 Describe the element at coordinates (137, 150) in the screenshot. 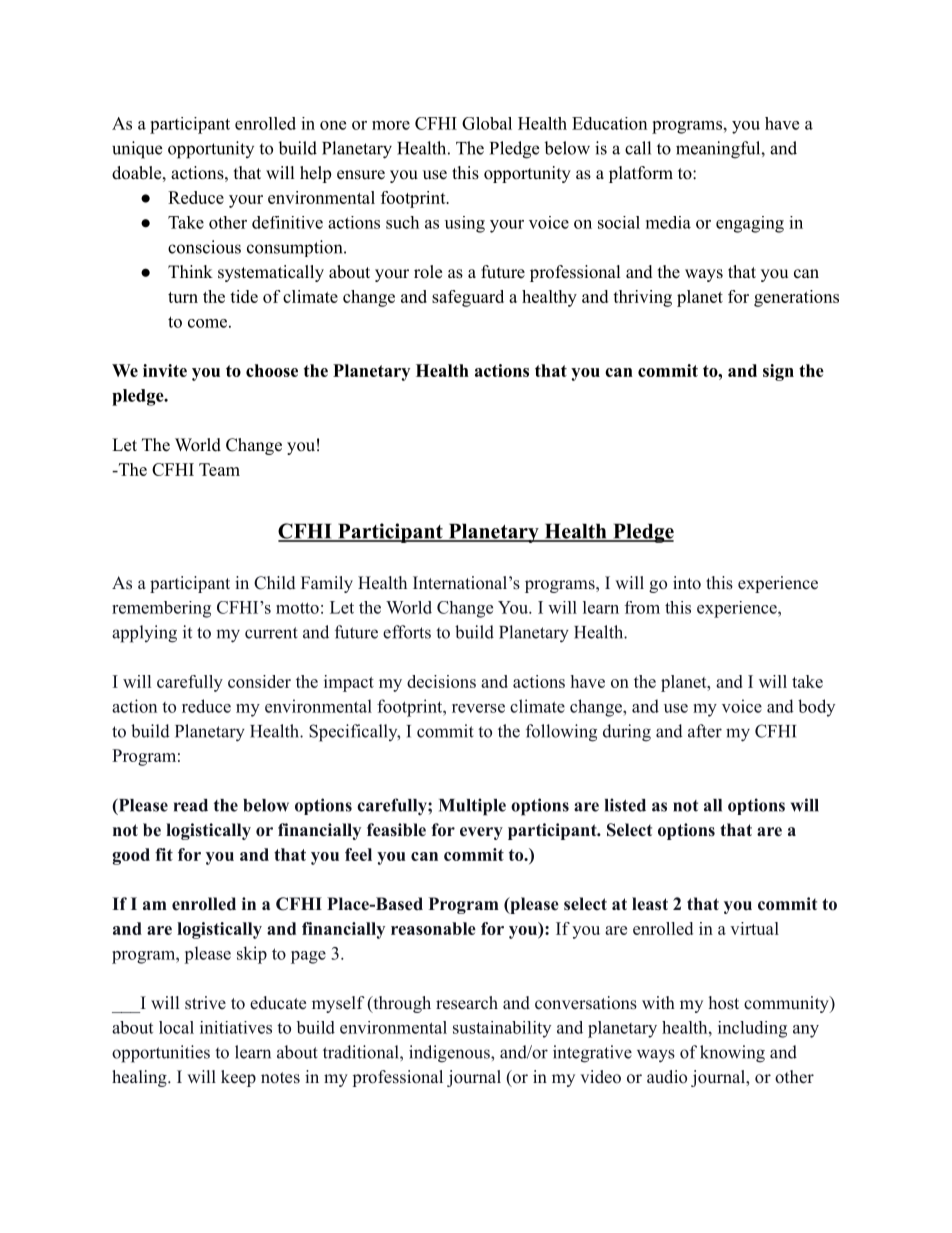

I see `unique` at that location.
